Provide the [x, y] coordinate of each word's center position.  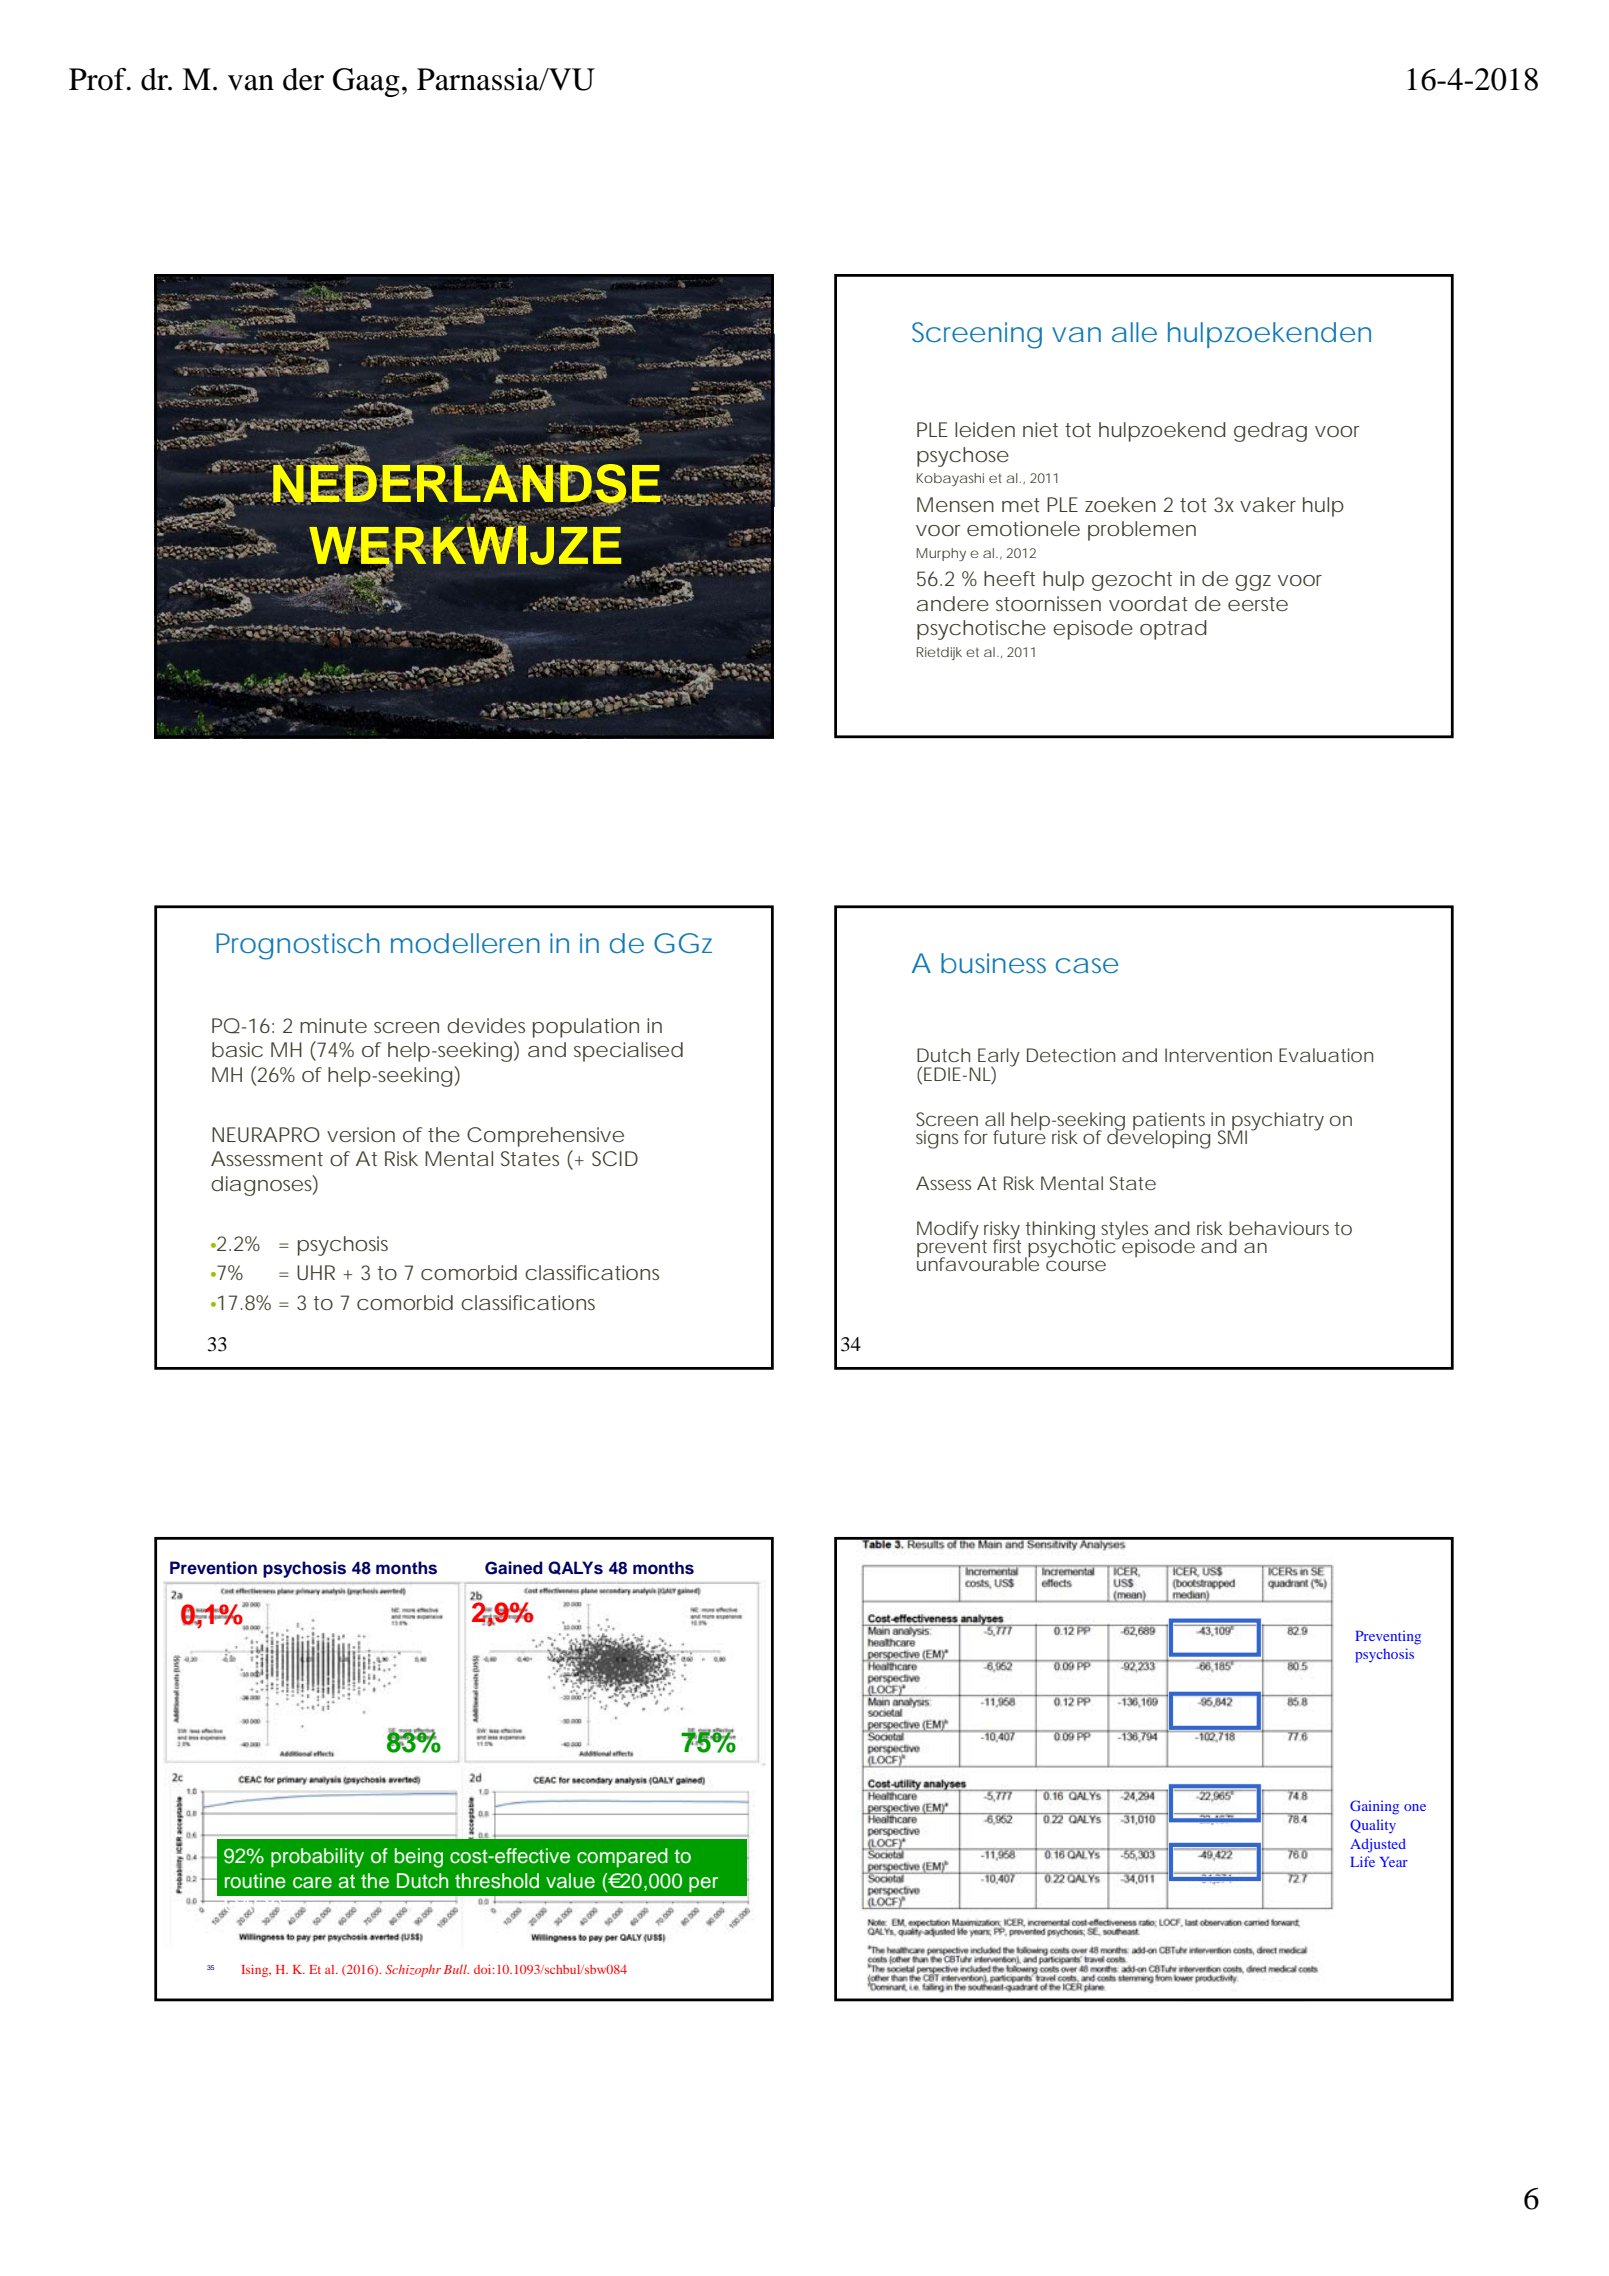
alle [1134, 332]
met [1021, 505]
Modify [948, 1230]
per [703, 1885]
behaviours [1279, 1228]
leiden [985, 429]
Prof [99, 79]
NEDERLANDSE [467, 483]
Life [1362, 1861]
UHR [316, 1272]
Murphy [941, 554]
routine [255, 1881]
